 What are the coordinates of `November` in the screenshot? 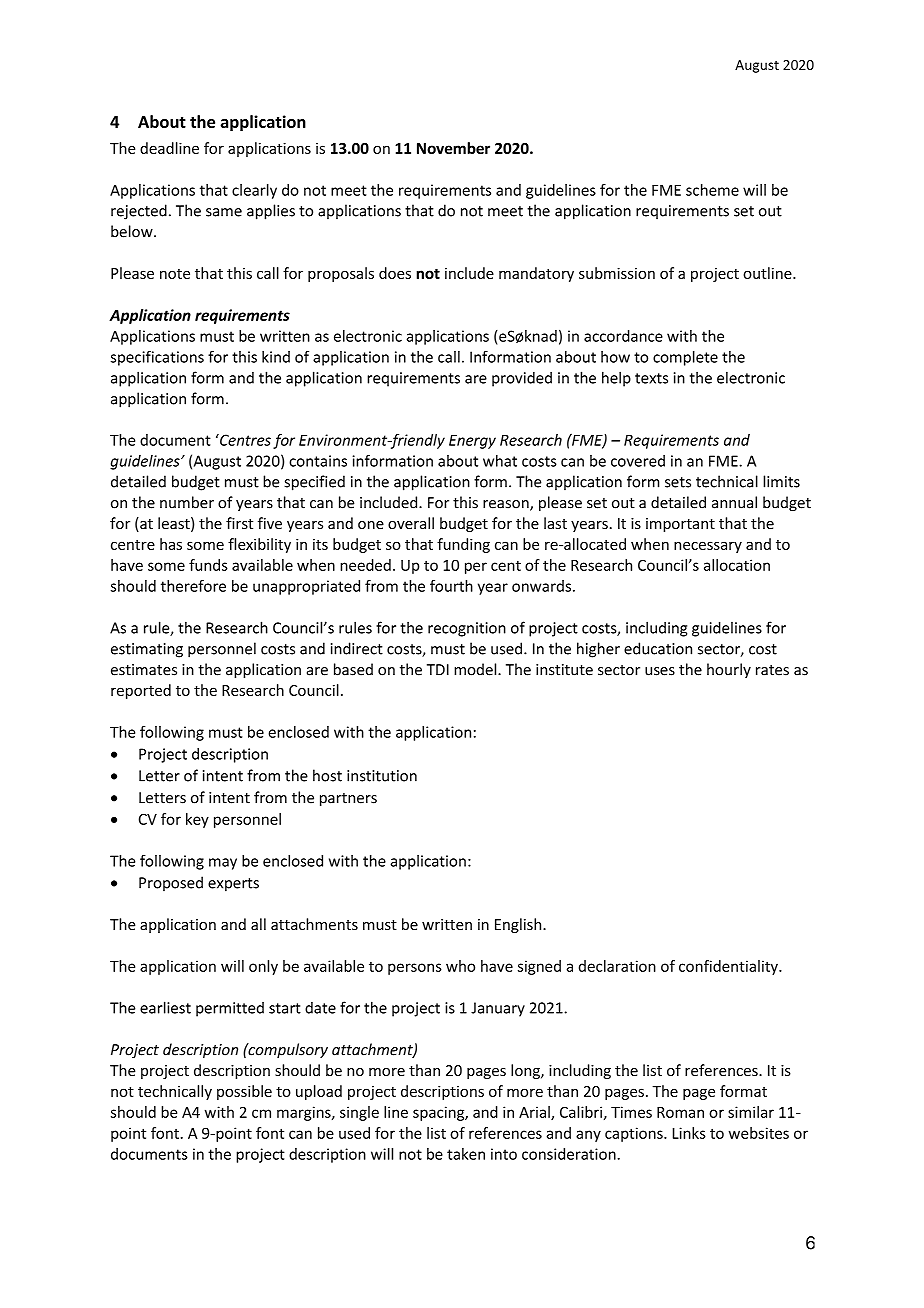 It's located at (453, 148).
